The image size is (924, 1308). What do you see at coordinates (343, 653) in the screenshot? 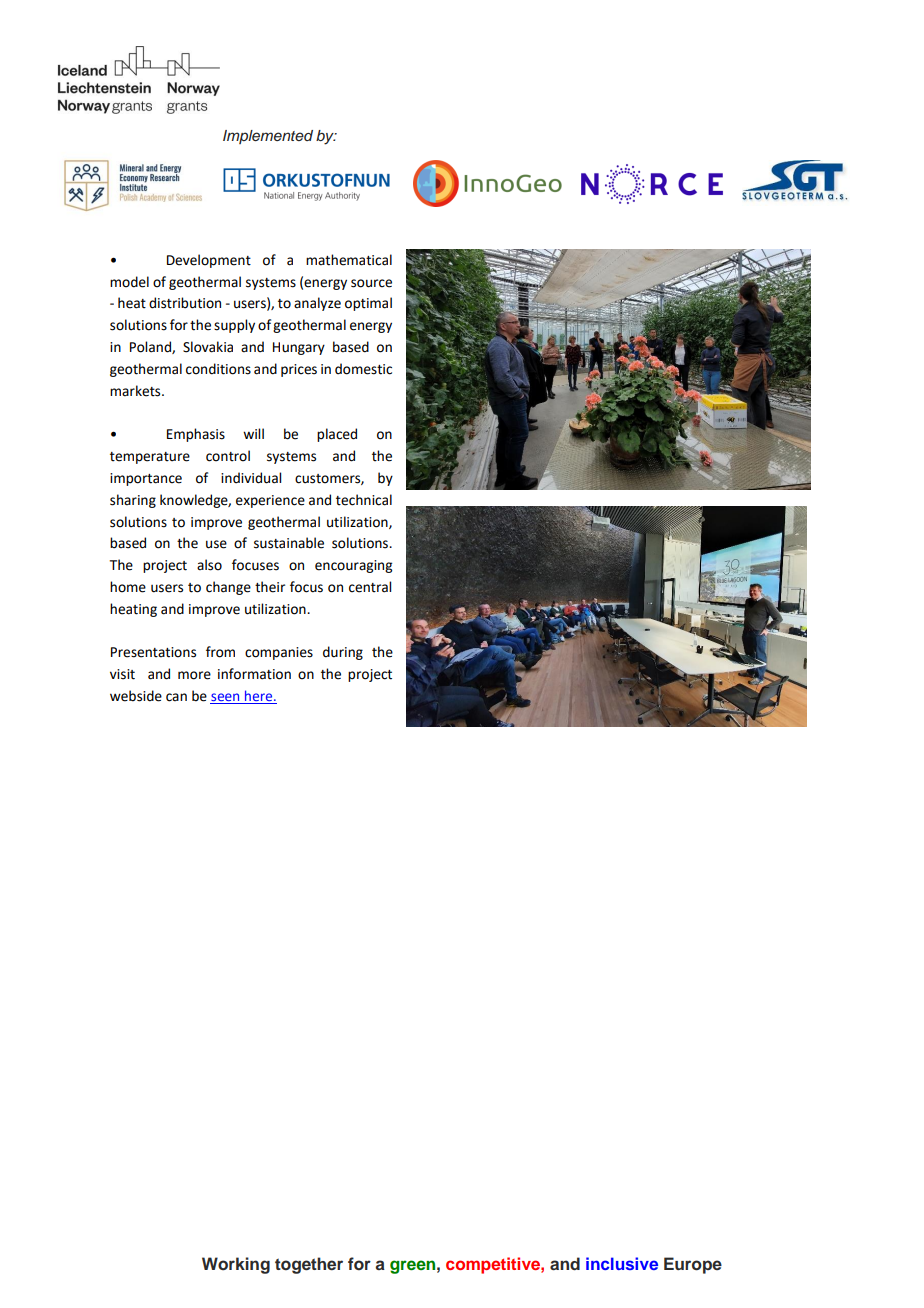
I see `during` at bounding box center [343, 653].
